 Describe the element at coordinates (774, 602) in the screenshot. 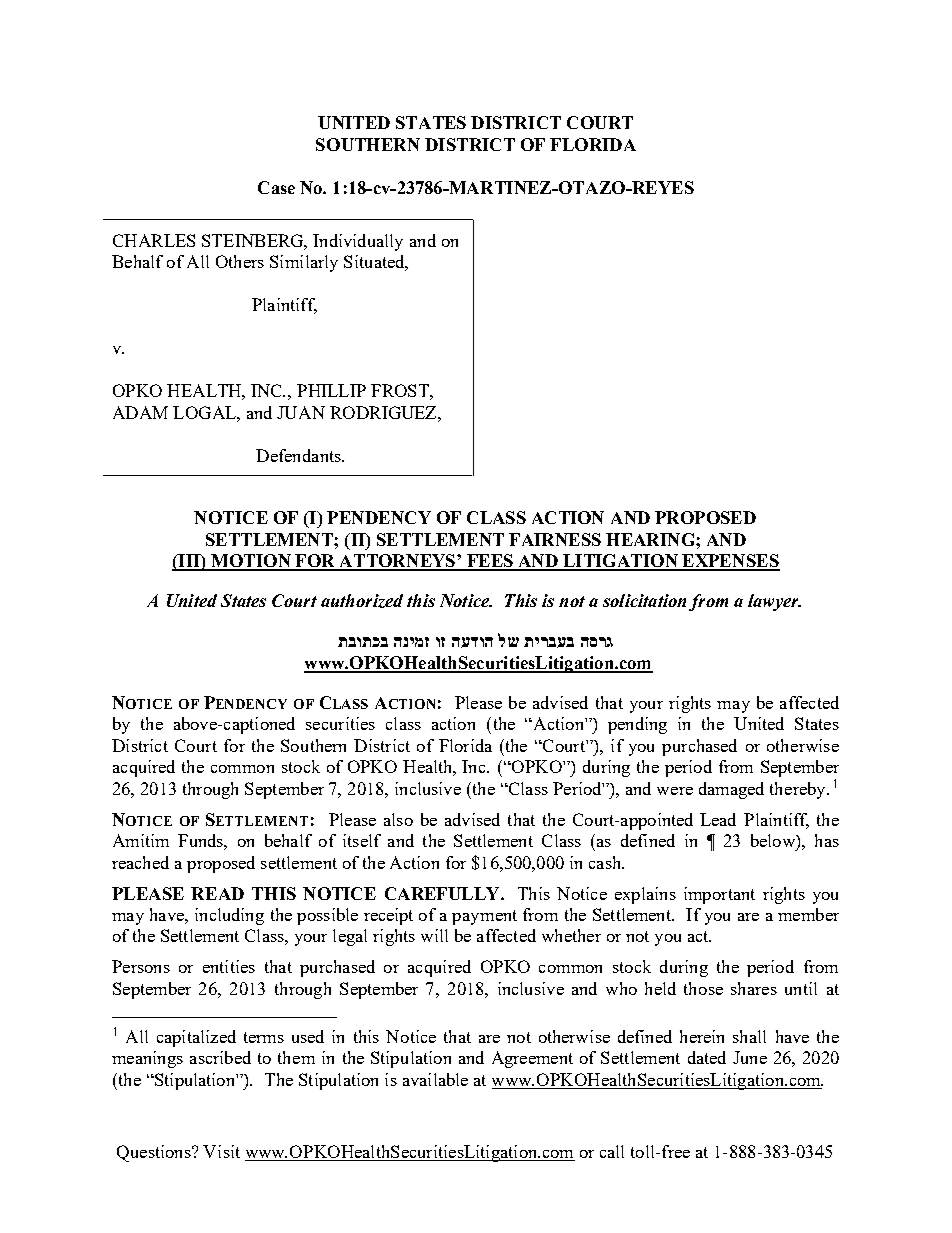

I see `lawyer` at that location.
